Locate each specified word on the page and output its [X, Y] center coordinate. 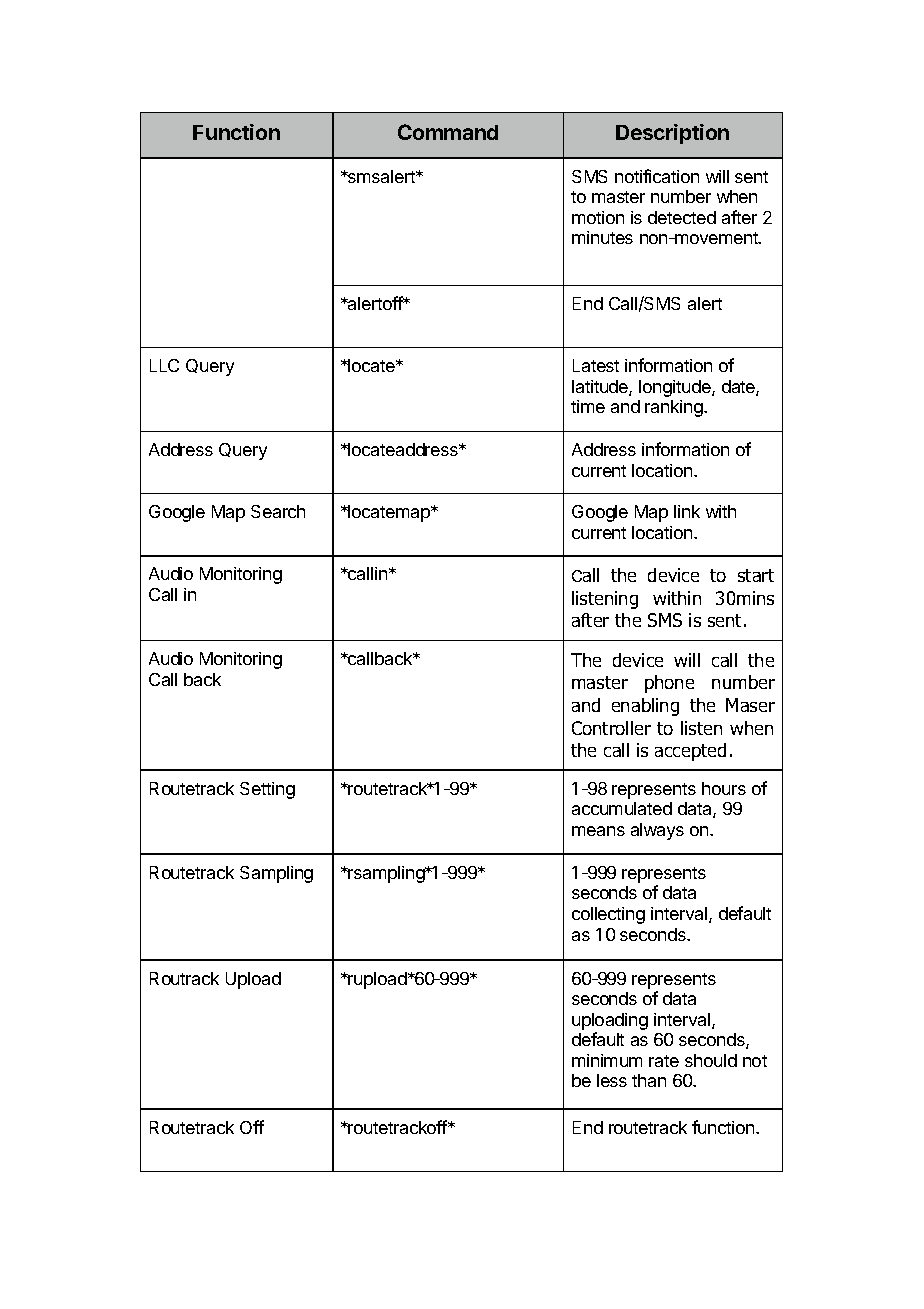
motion [598, 217]
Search [278, 511]
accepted [690, 752]
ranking [675, 408]
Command [448, 132]
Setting [267, 790]
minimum [607, 1060]
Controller [611, 728]
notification [657, 176]
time [588, 406]
